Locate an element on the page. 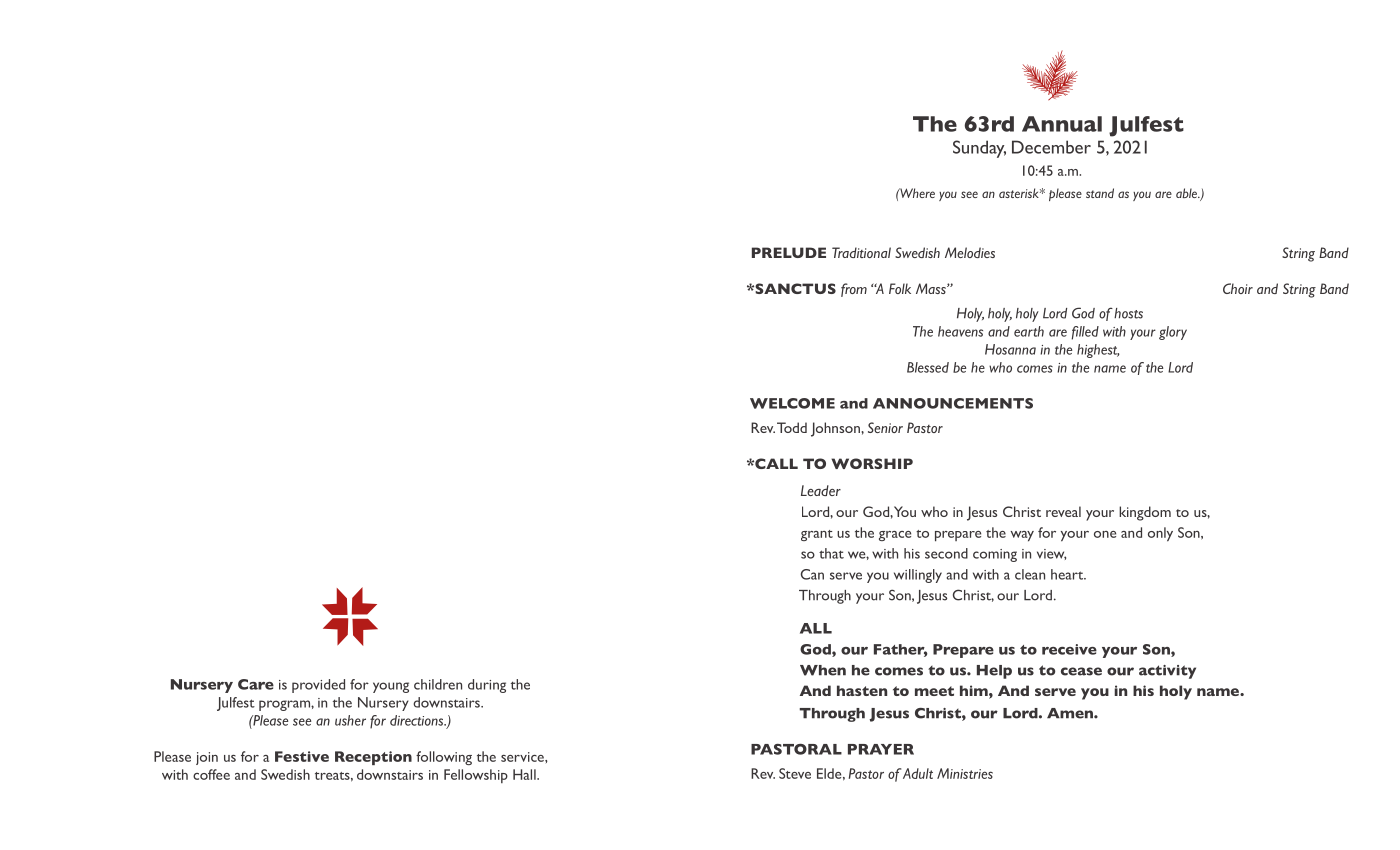  WELCOME is located at coordinates (792, 403).
